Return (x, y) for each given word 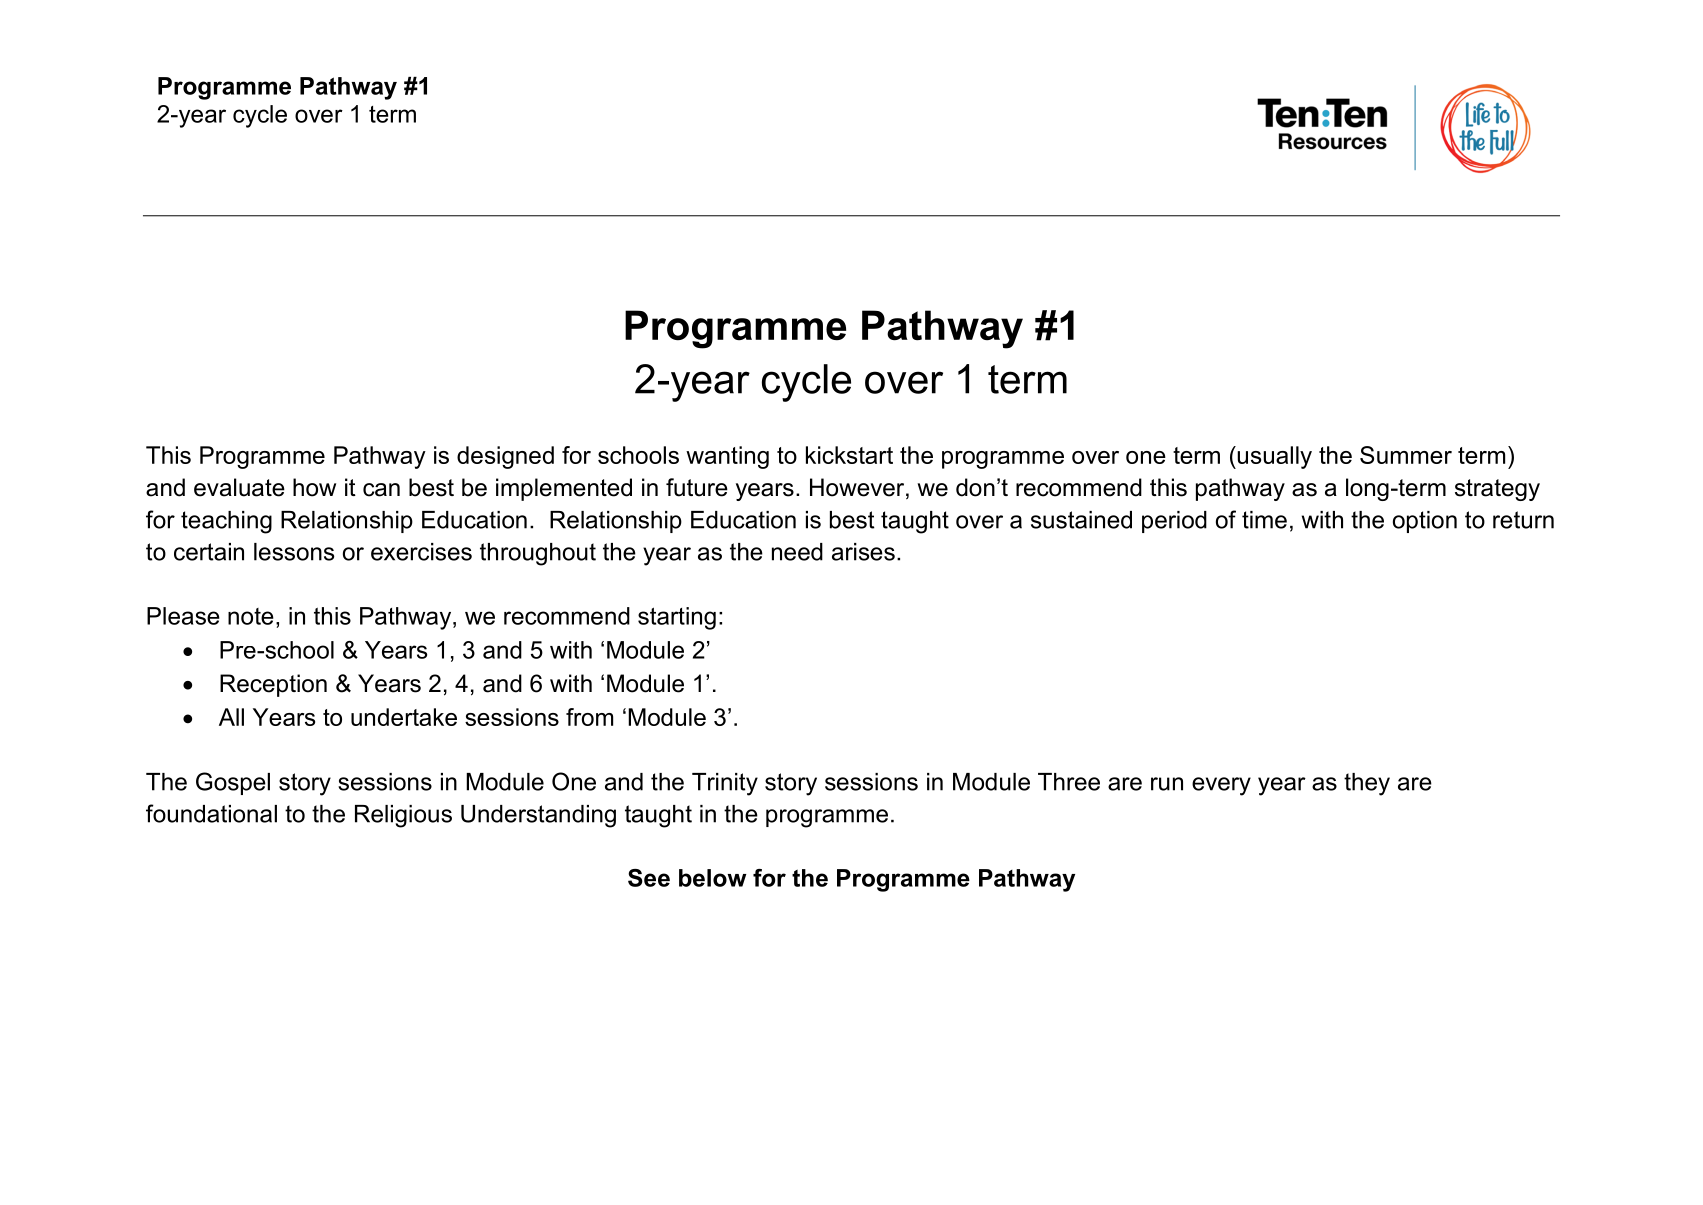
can (381, 490)
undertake (404, 717)
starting (677, 618)
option (1425, 522)
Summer (1406, 455)
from (589, 717)
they (1367, 784)
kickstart (849, 455)
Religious (403, 816)
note (251, 616)
